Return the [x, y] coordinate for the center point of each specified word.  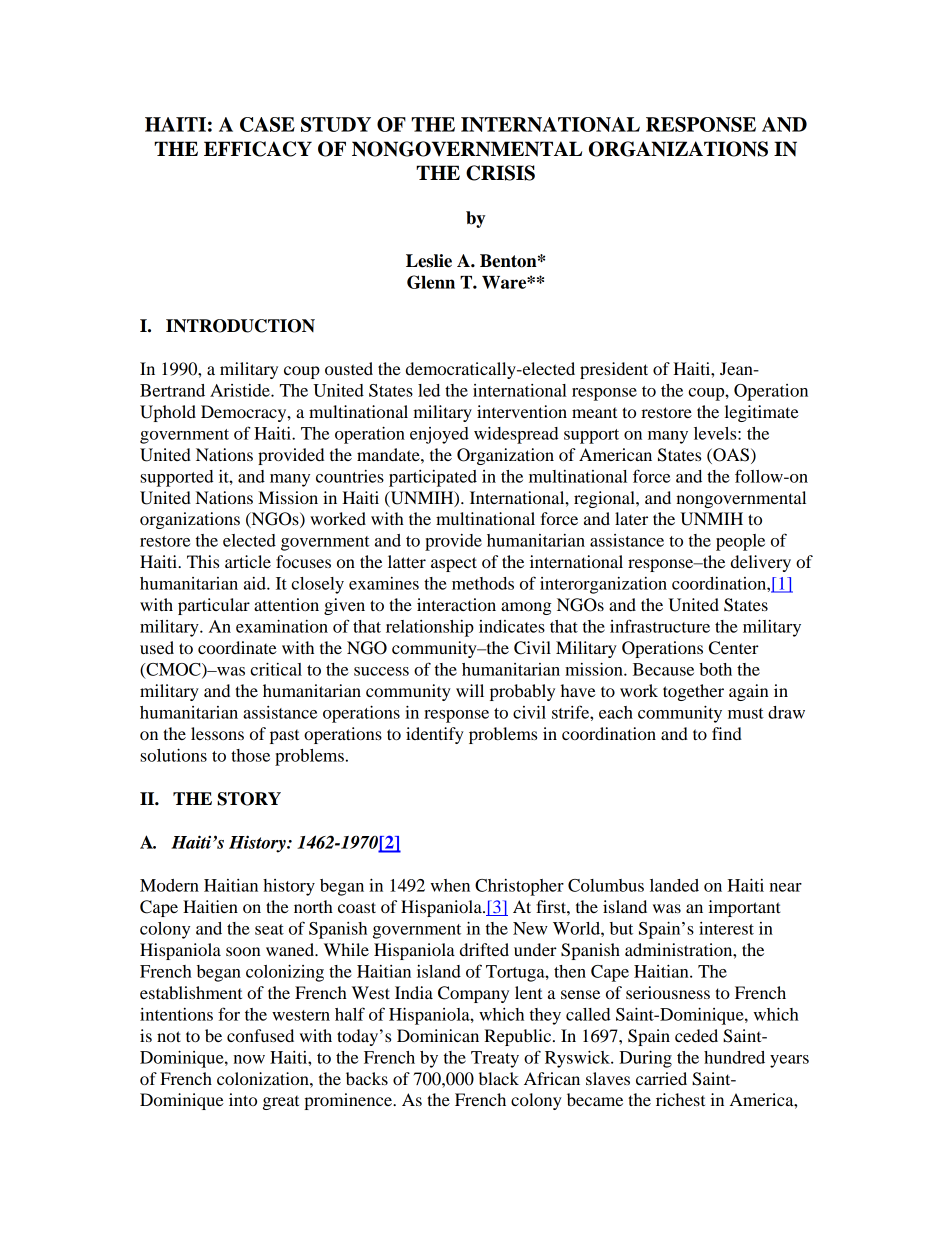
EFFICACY [258, 149]
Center [734, 648]
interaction [456, 604]
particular [214, 606]
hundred [734, 1057]
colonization [264, 1078]
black [499, 1078]
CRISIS [500, 173]
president [614, 370]
